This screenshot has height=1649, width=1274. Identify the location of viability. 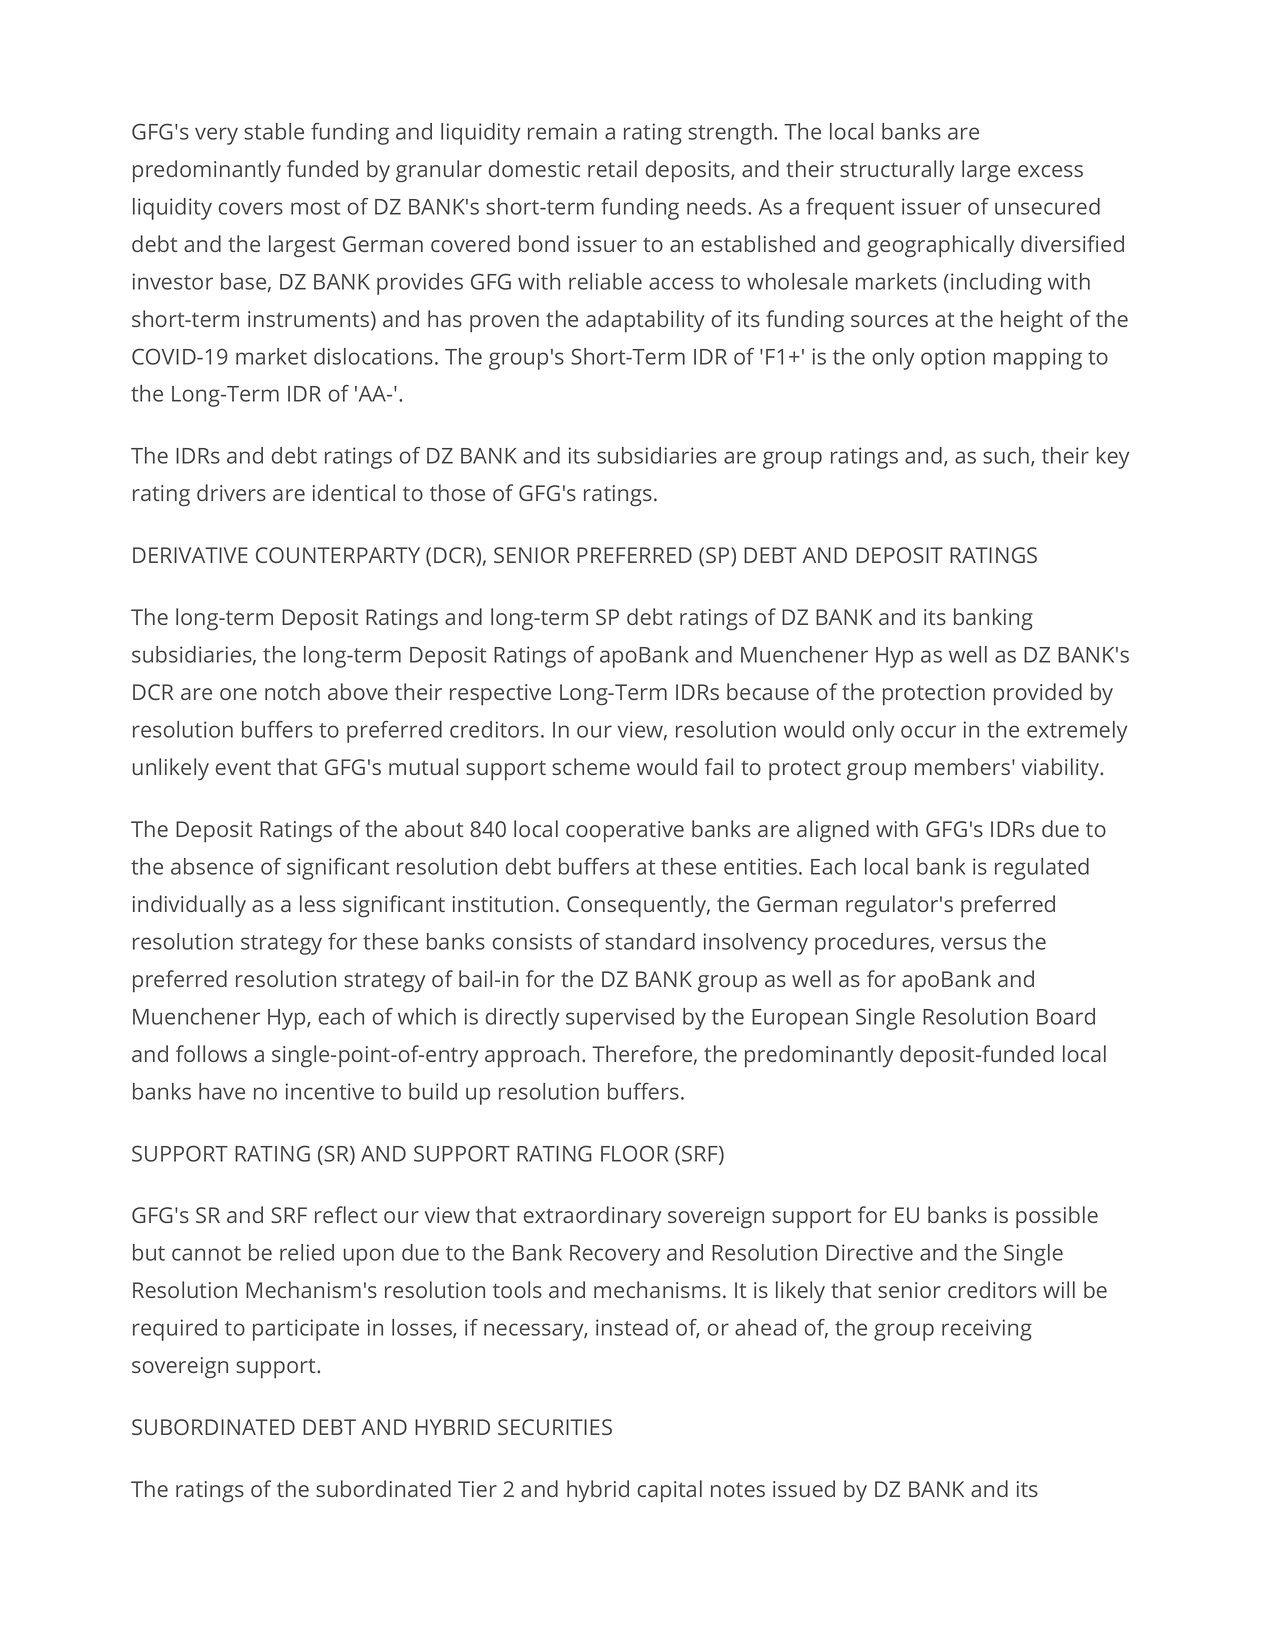
(1061, 769).
